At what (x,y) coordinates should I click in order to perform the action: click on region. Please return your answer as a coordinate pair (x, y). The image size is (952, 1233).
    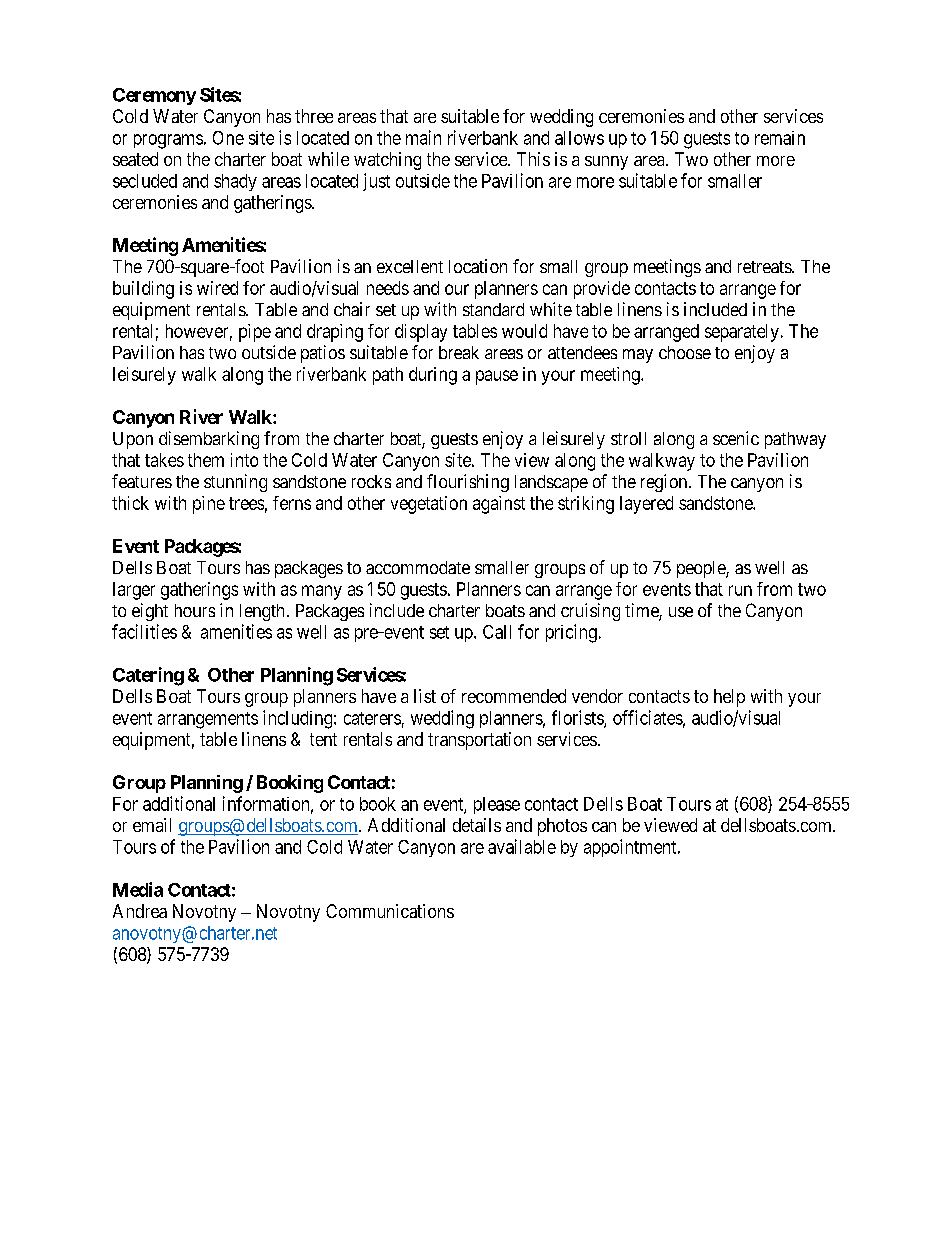
    Looking at the image, I should click on (665, 483).
